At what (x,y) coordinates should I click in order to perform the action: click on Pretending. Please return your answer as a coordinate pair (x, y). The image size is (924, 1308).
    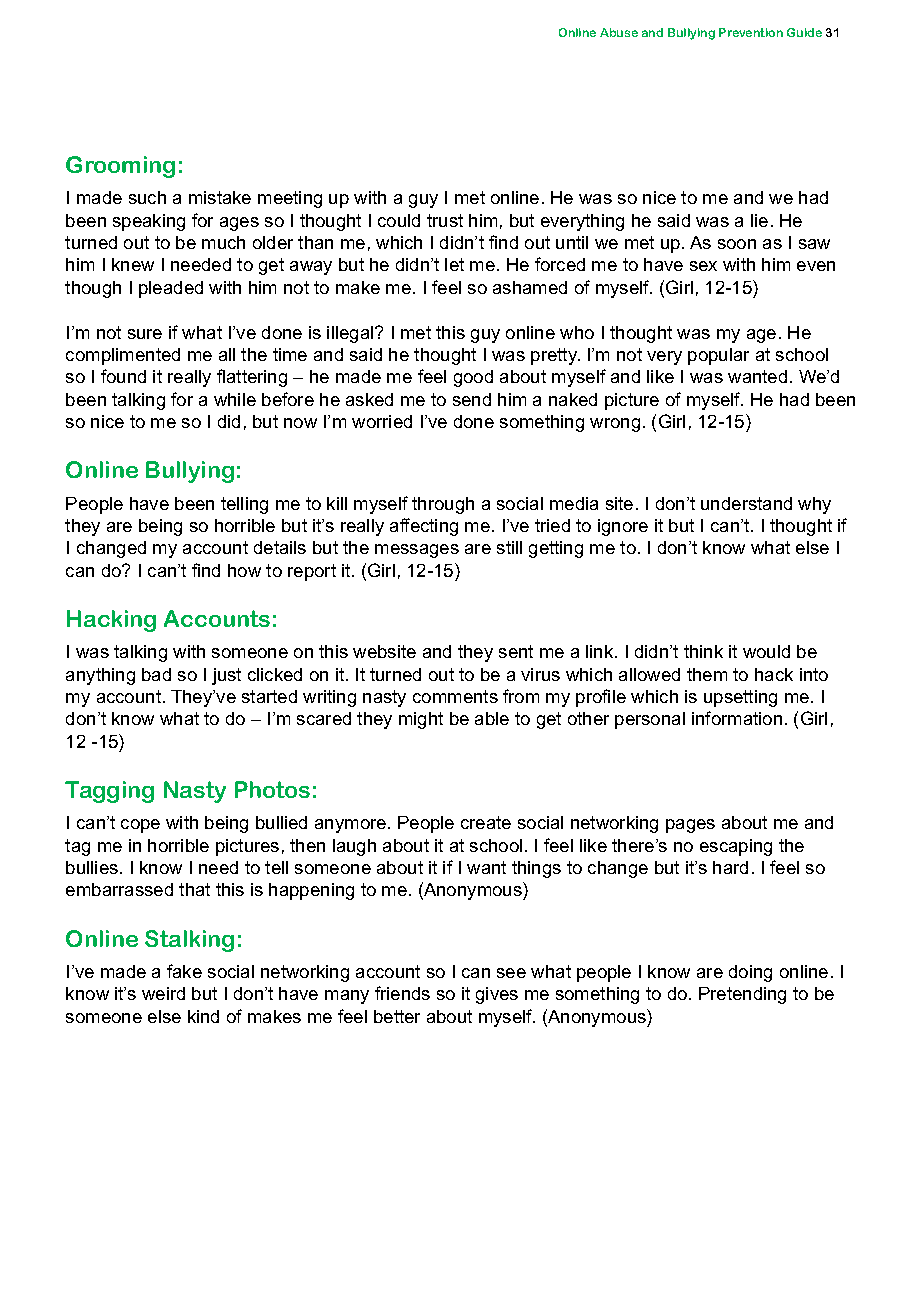
    Looking at the image, I should click on (742, 995).
